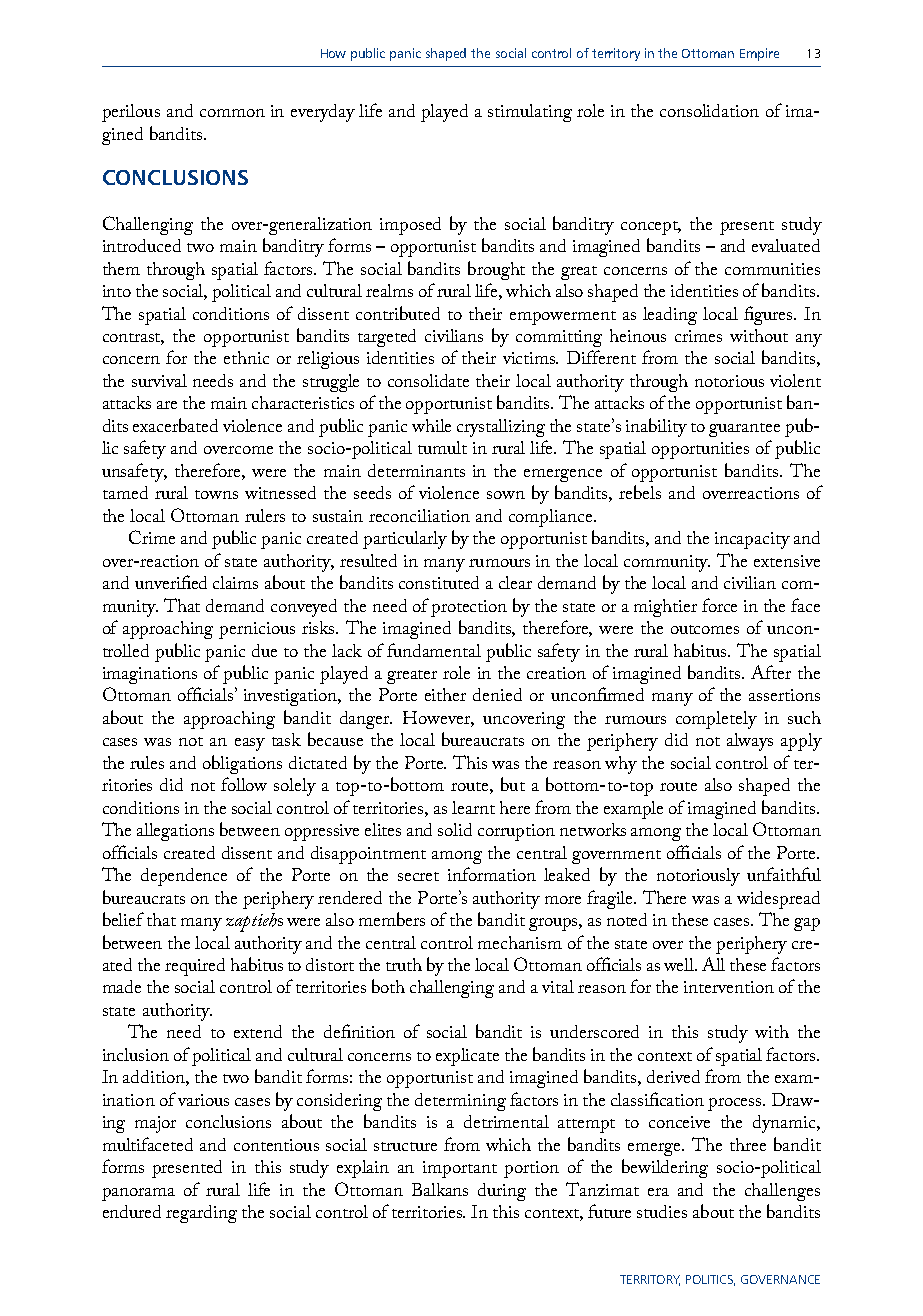 The image size is (923, 1316). I want to click on pernicious, so click(257, 630).
